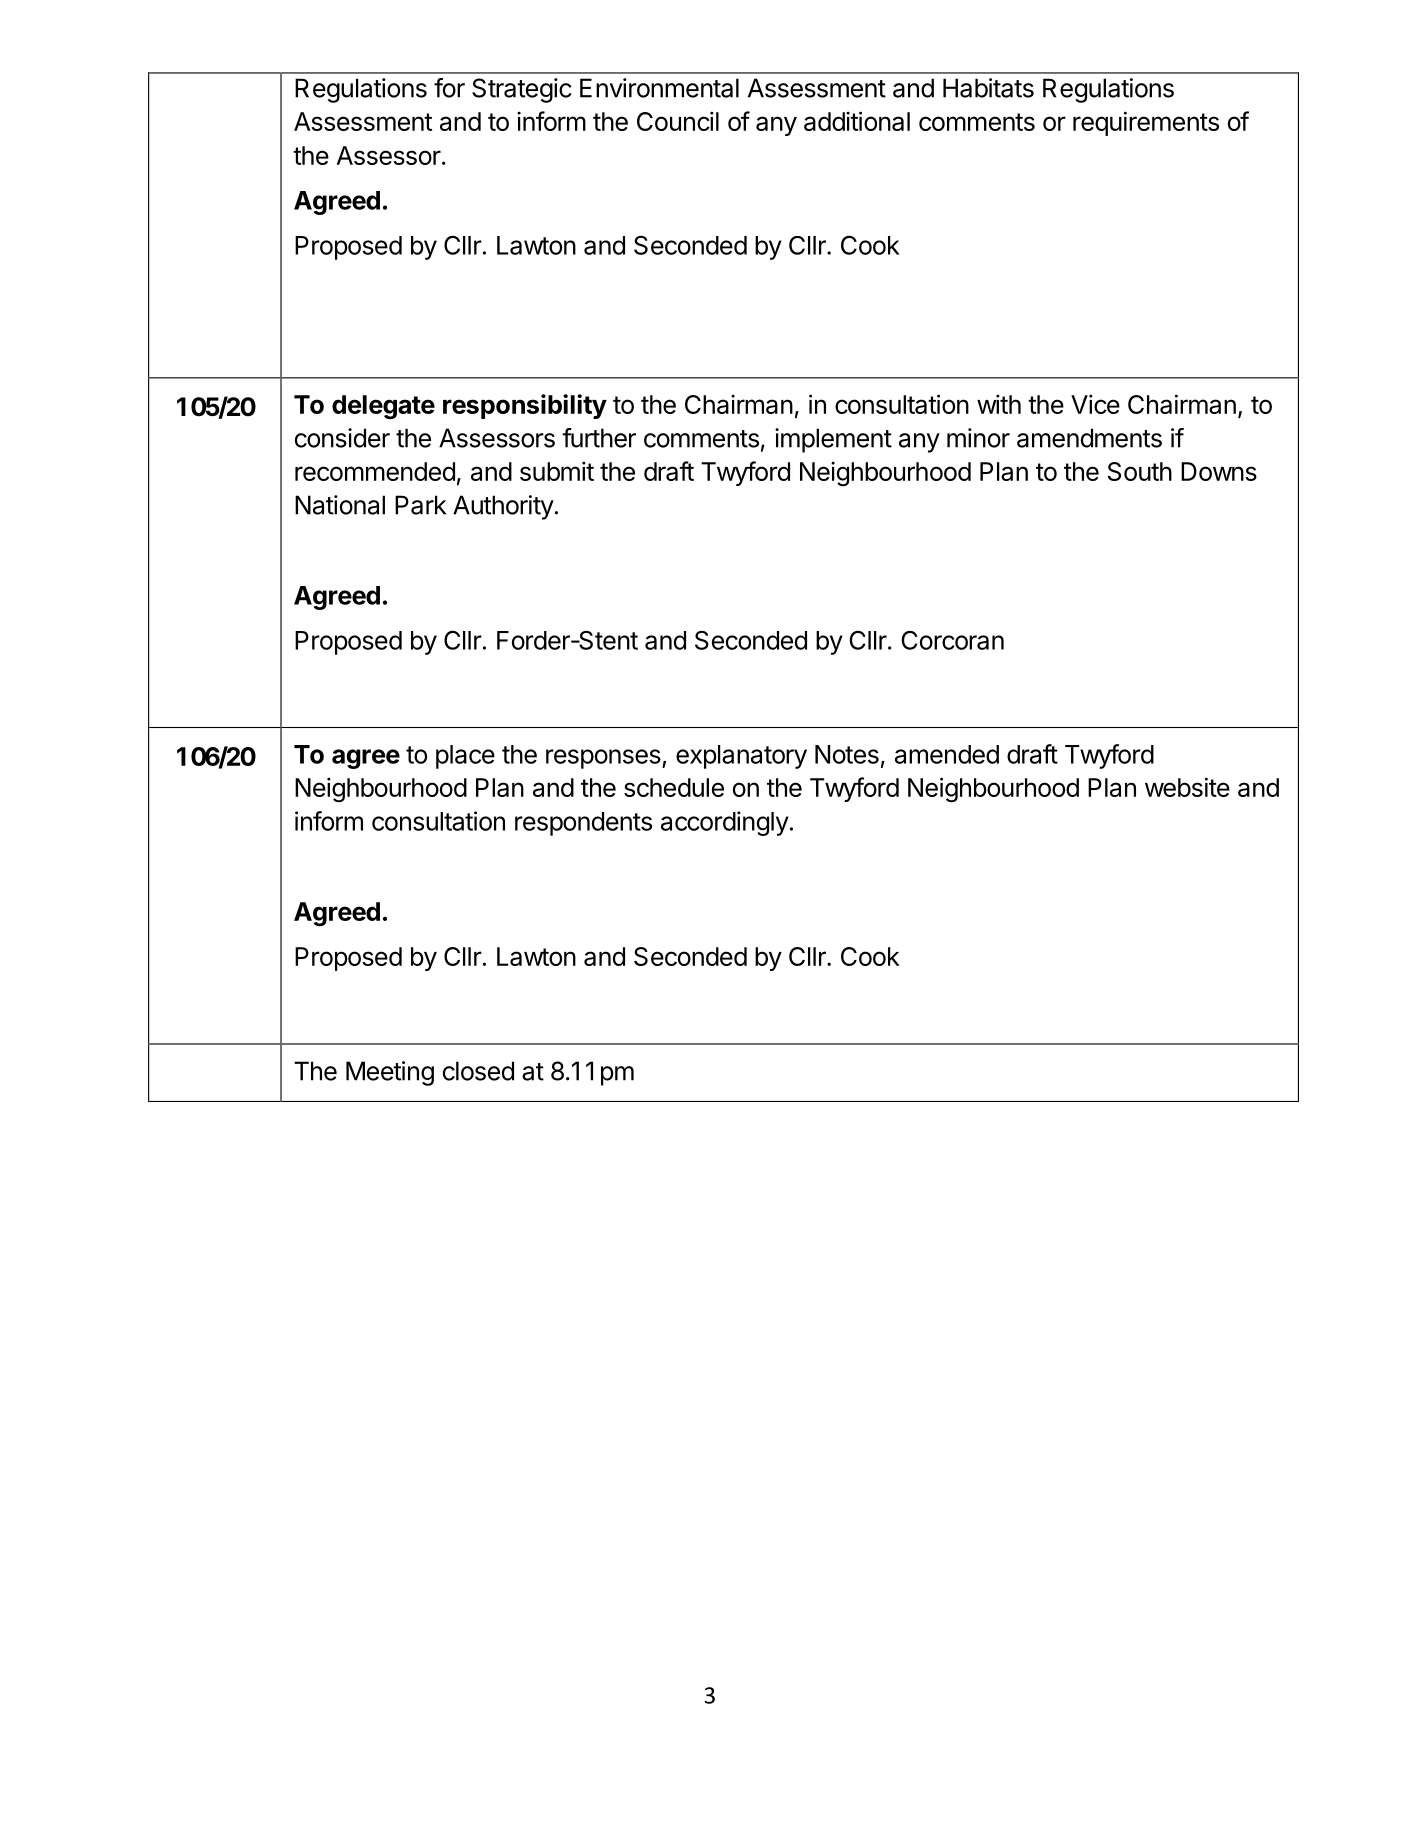 Image resolution: width=1409 pixels, height=1824 pixels. Describe the element at coordinates (1187, 787) in the page. I see `website` at that location.
